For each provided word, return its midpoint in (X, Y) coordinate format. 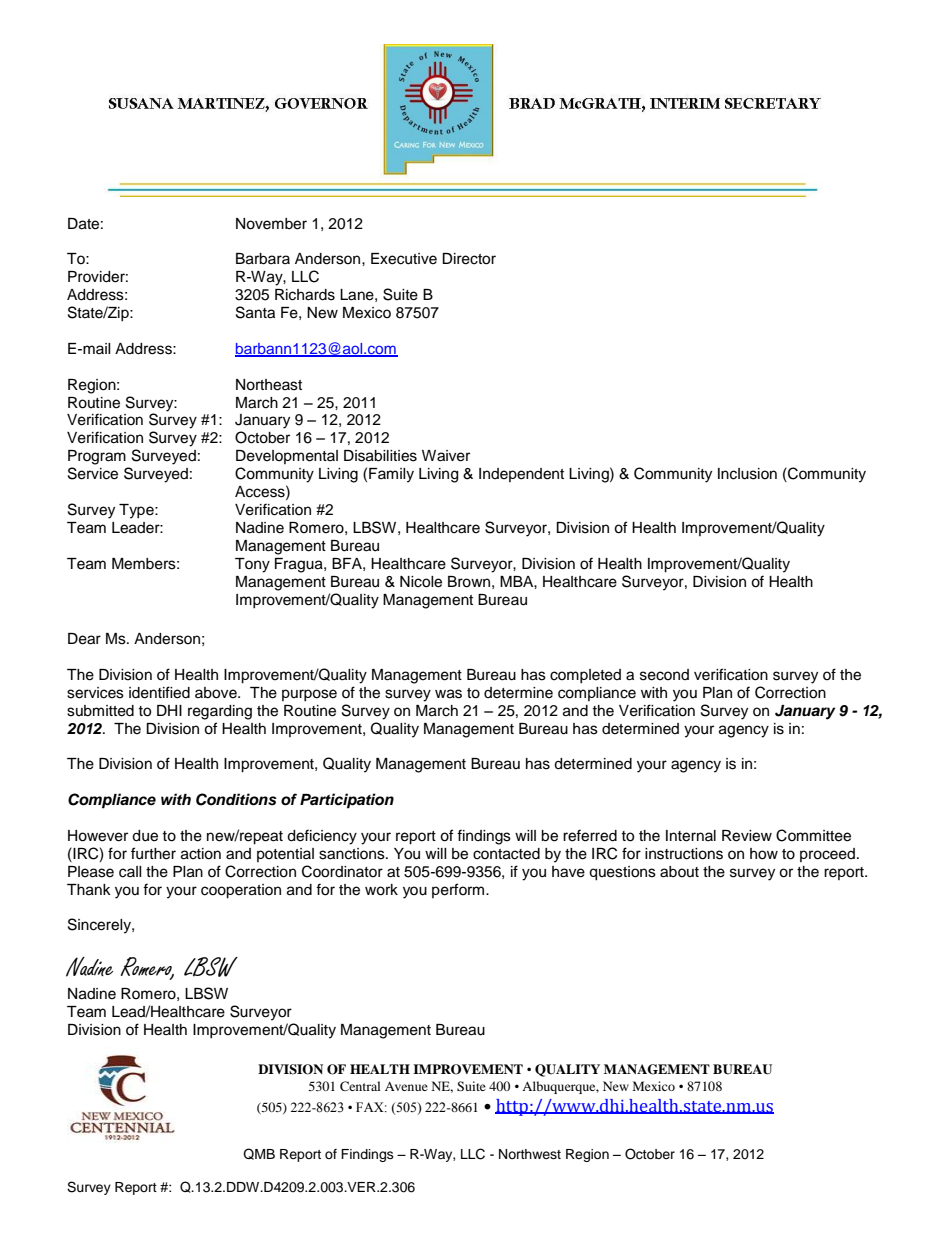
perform (459, 890)
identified (159, 692)
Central (360, 1086)
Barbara (263, 259)
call (130, 872)
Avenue (406, 1086)
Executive (404, 259)
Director (469, 259)
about (679, 872)
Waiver (446, 456)
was (448, 694)
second (664, 675)
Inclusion (747, 474)
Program (97, 457)
